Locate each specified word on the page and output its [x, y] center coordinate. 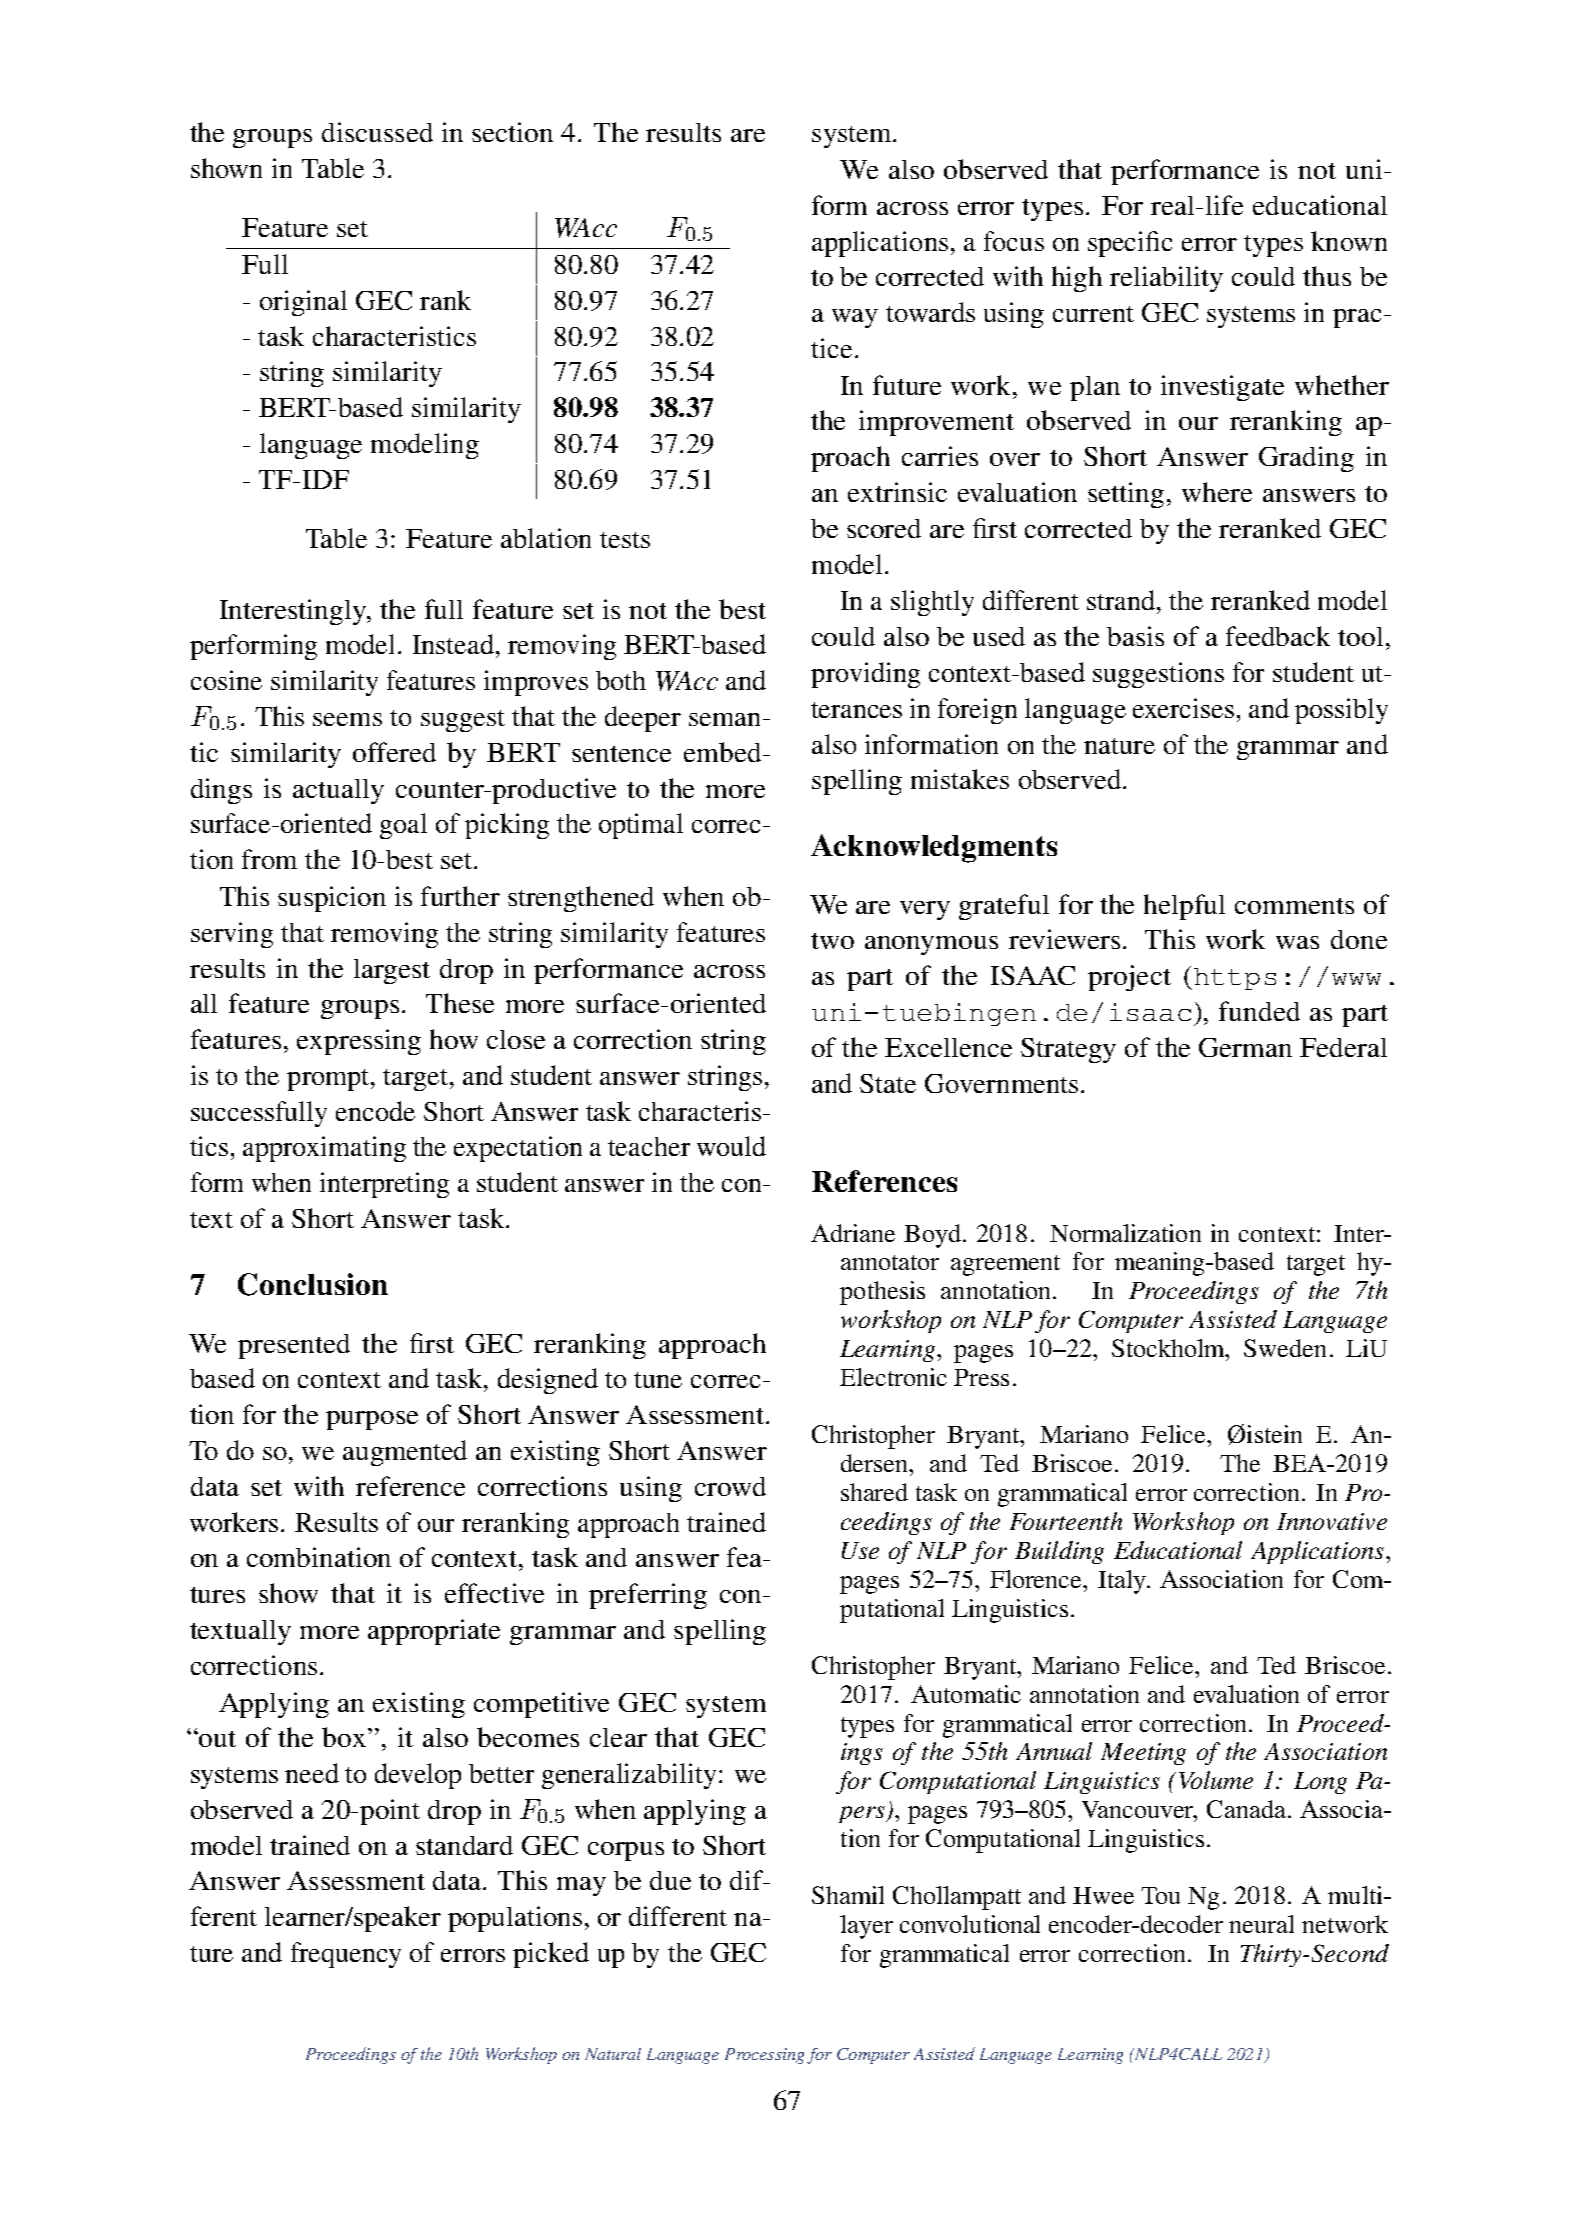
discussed [377, 132]
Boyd [932, 1236]
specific [1130, 244]
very [925, 910]
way [855, 318]
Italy [1123, 1582]
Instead [453, 644]
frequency [346, 1955]
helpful [1184, 907]
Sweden [1285, 1348]
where [1217, 492]
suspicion [332, 899]
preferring [648, 1596]
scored [884, 528]
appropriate [434, 1632]
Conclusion [313, 1284]
